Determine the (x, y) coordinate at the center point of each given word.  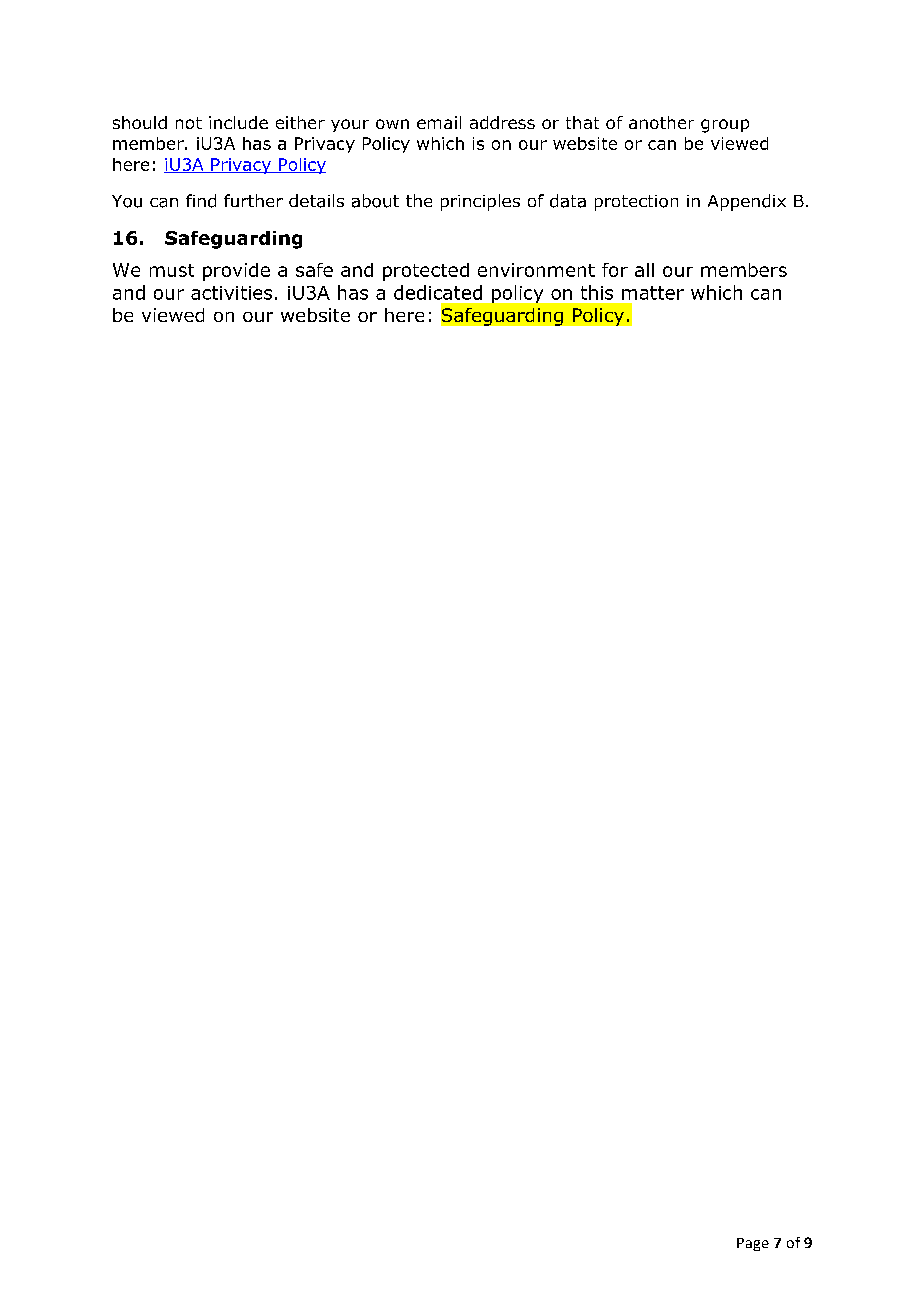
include (238, 122)
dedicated (438, 292)
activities (231, 293)
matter (653, 293)
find (201, 201)
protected (426, 272)
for (615, 270)
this (597, 292)
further (253, 200)
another (661, 122)
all (644, 270)
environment (536, 270)
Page (753, 1244)
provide (236, 272)
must (172, 270)
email (439, 122)
